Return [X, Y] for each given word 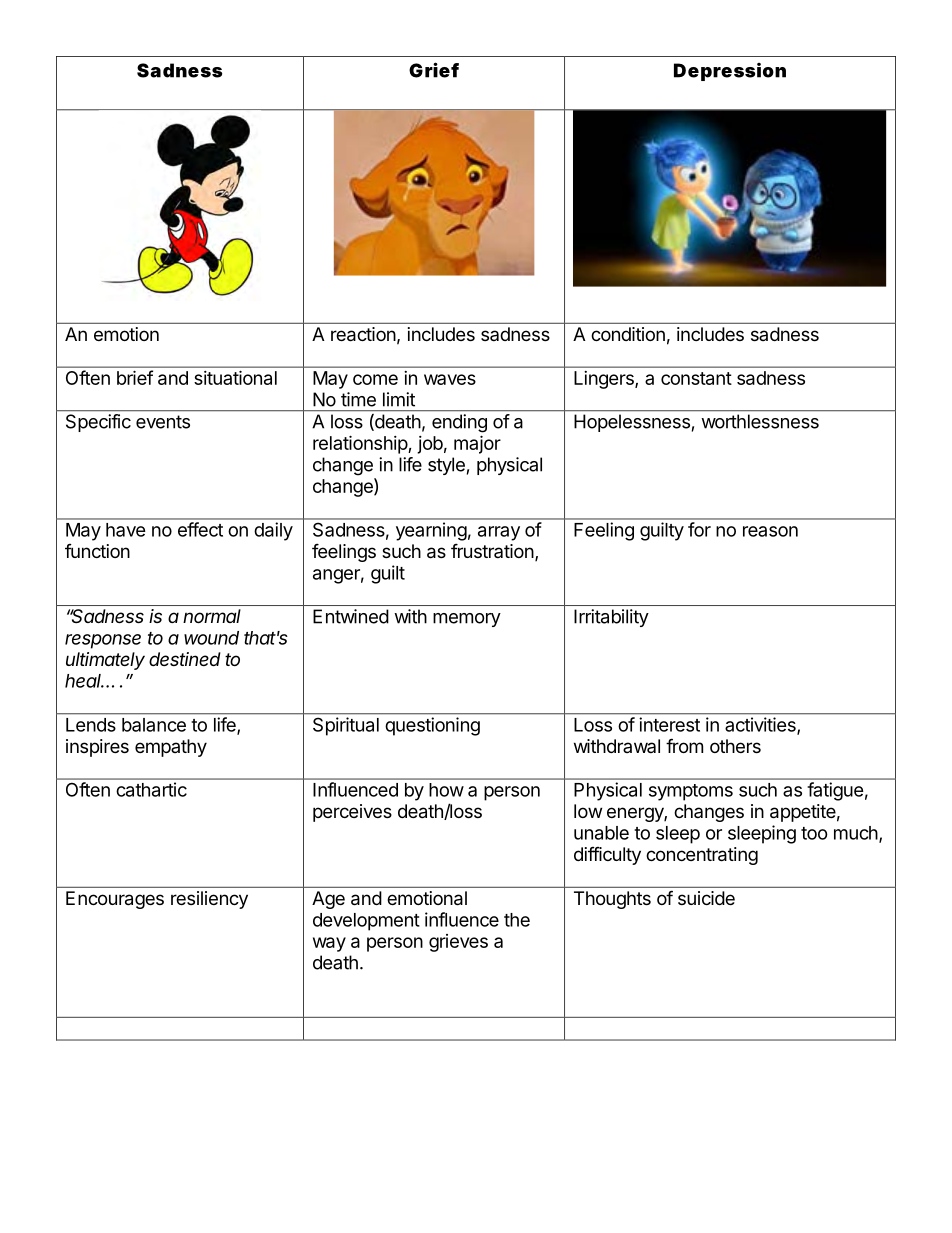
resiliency [209, 900]
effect [200, 529]
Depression [730, 72]
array [499, 533]
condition [628, 334]
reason [770, 531]
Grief [434, 70]
